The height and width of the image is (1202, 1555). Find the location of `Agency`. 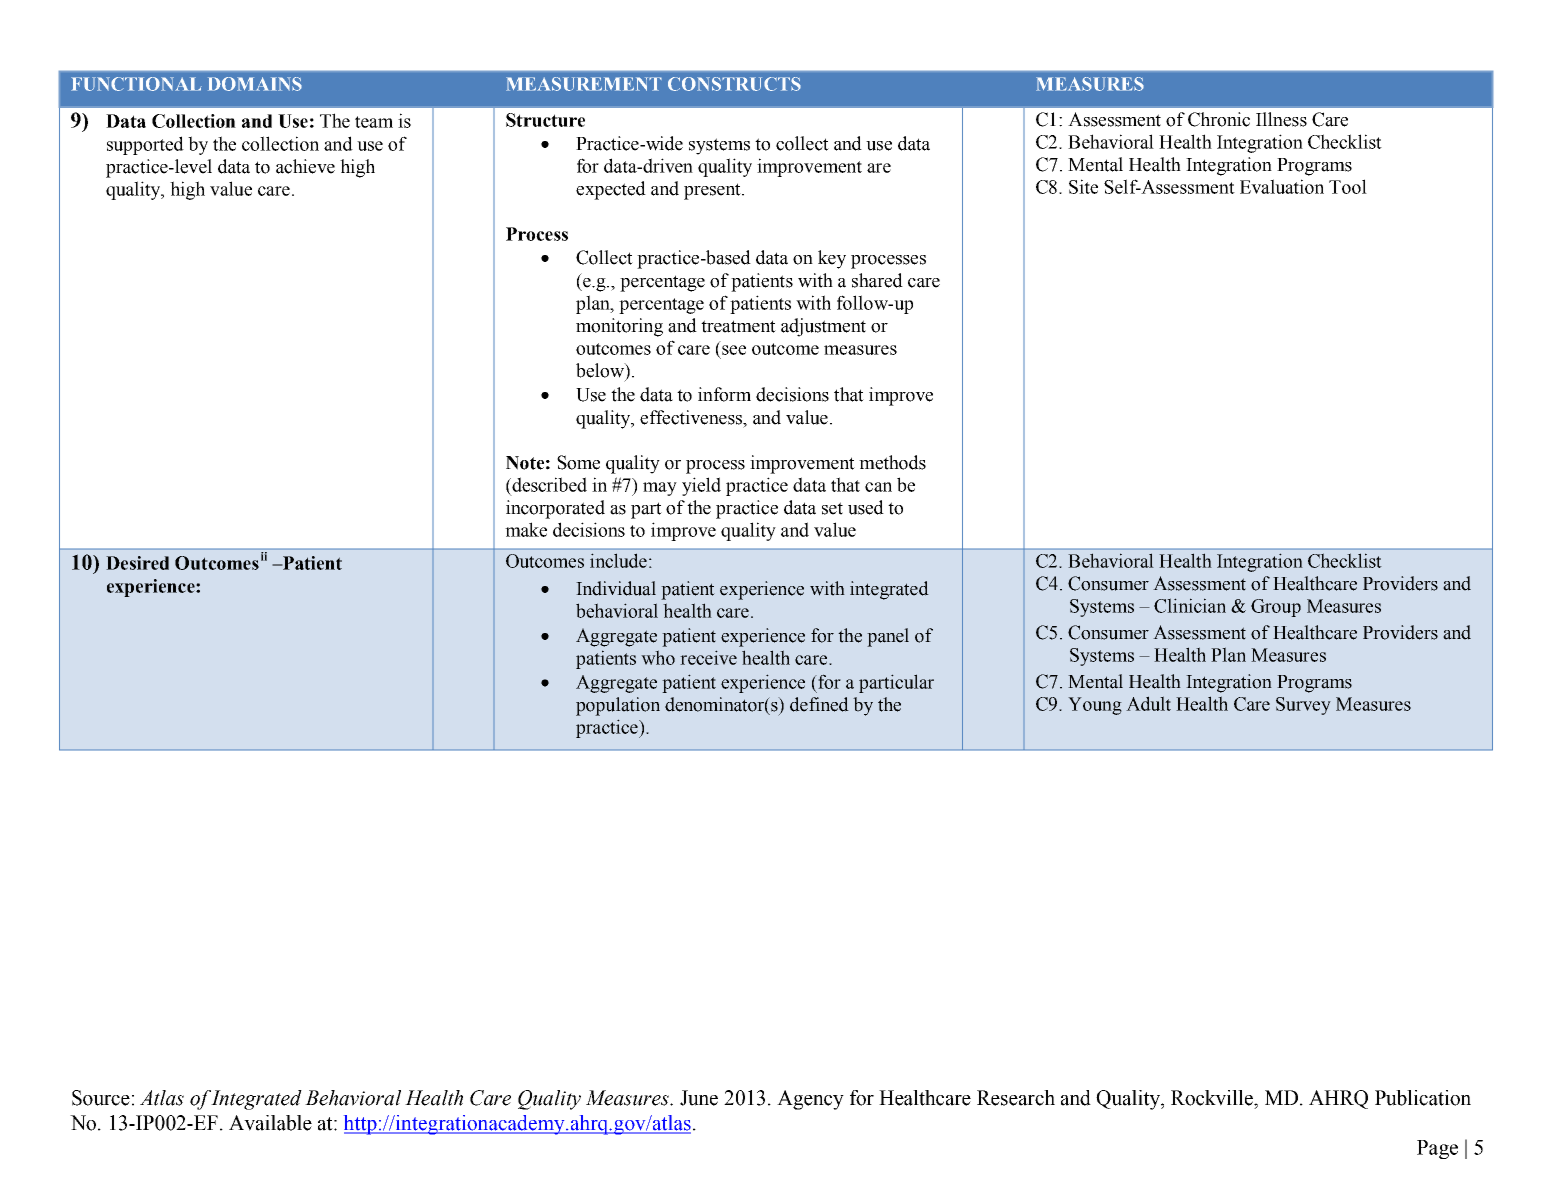

Agency is located at coordinates (810, 1100).
